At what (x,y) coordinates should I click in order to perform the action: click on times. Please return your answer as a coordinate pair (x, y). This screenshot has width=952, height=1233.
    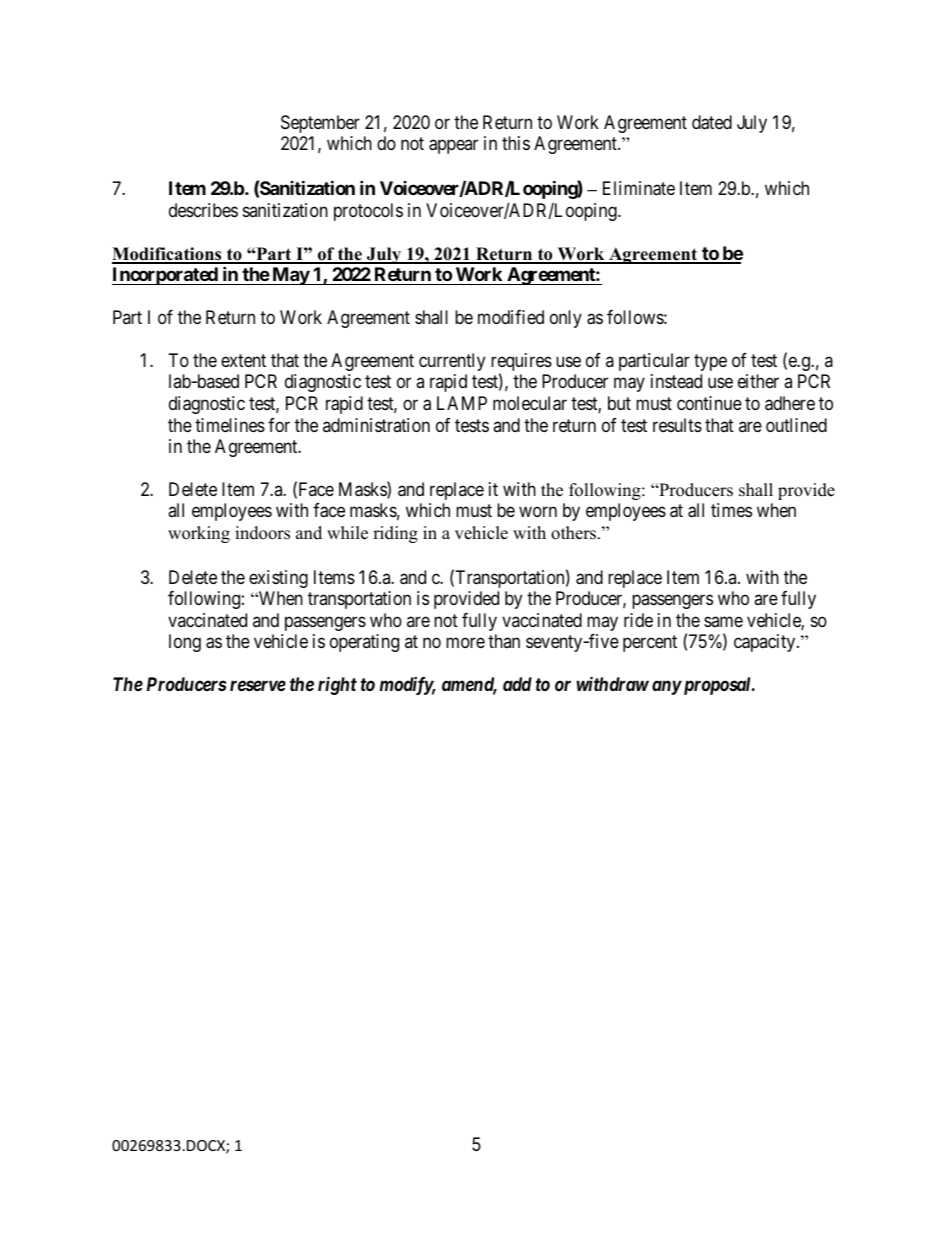
    Looking at the image, I should click on (731, 510).
